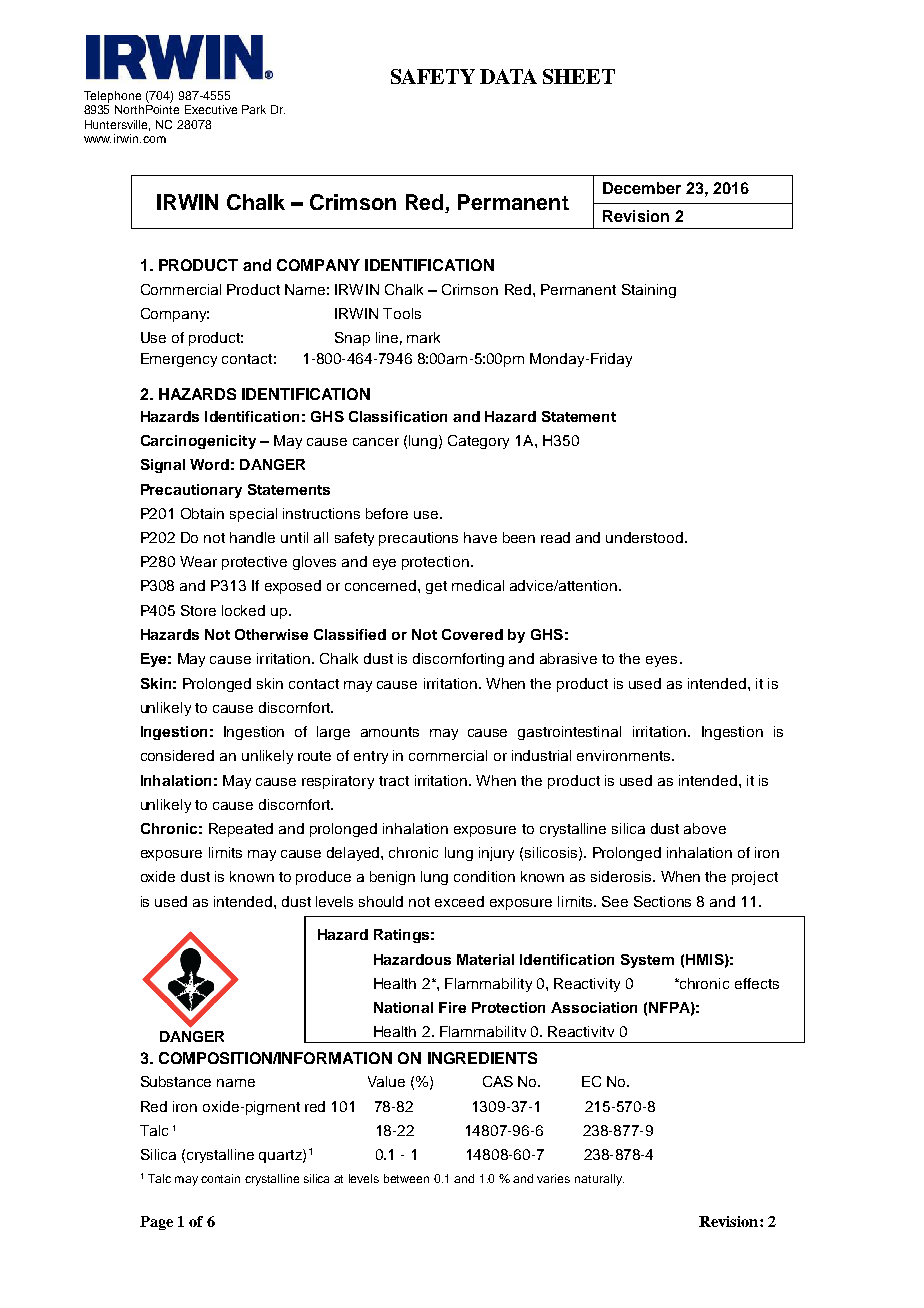 This document has width=924, height=1308. I want to click on Executive, so click(211, 109).
